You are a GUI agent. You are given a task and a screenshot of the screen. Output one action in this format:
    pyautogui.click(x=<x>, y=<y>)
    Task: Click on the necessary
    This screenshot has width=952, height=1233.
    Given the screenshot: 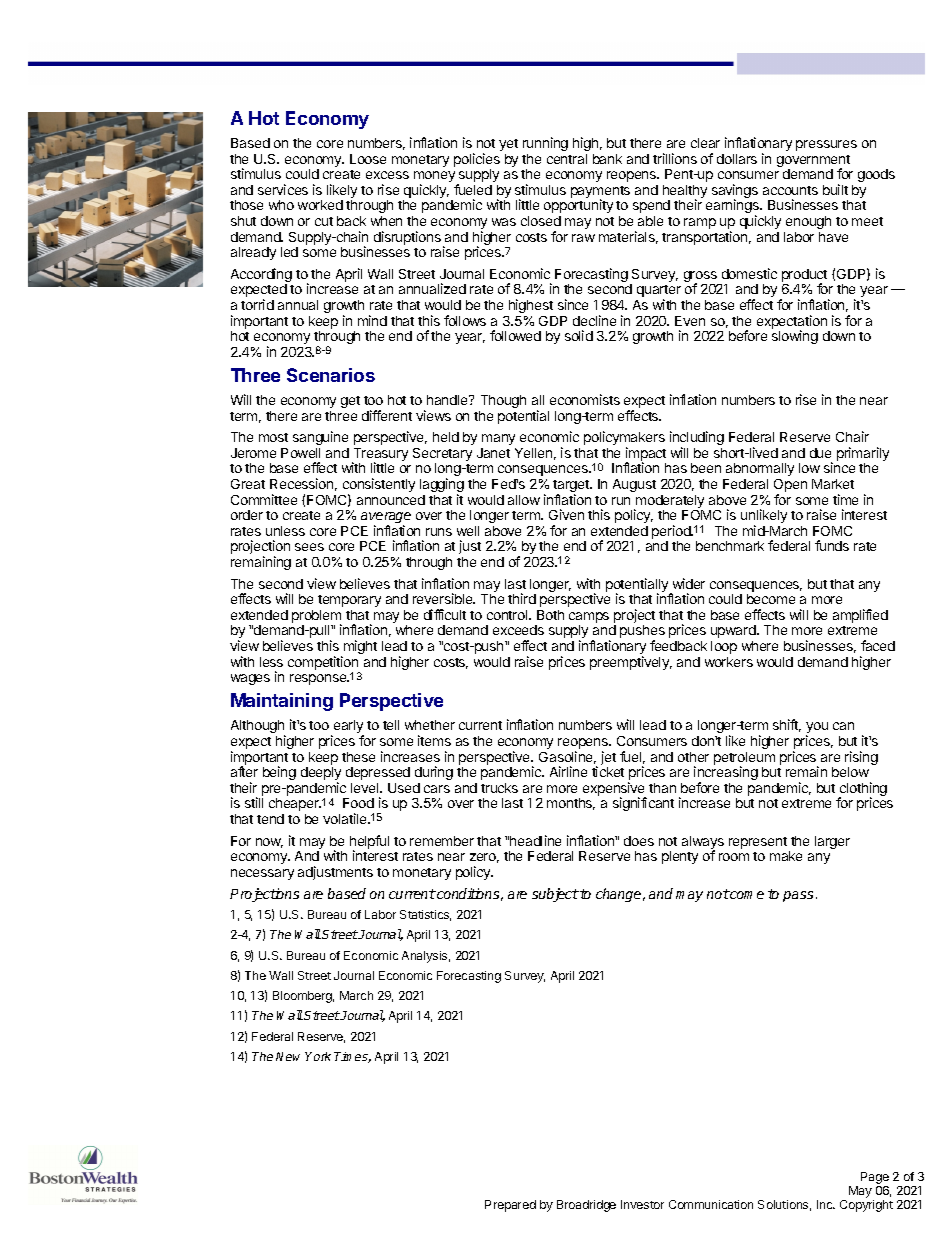 What is the action you would take?
    pyautogui.click(x=262, y=874)
